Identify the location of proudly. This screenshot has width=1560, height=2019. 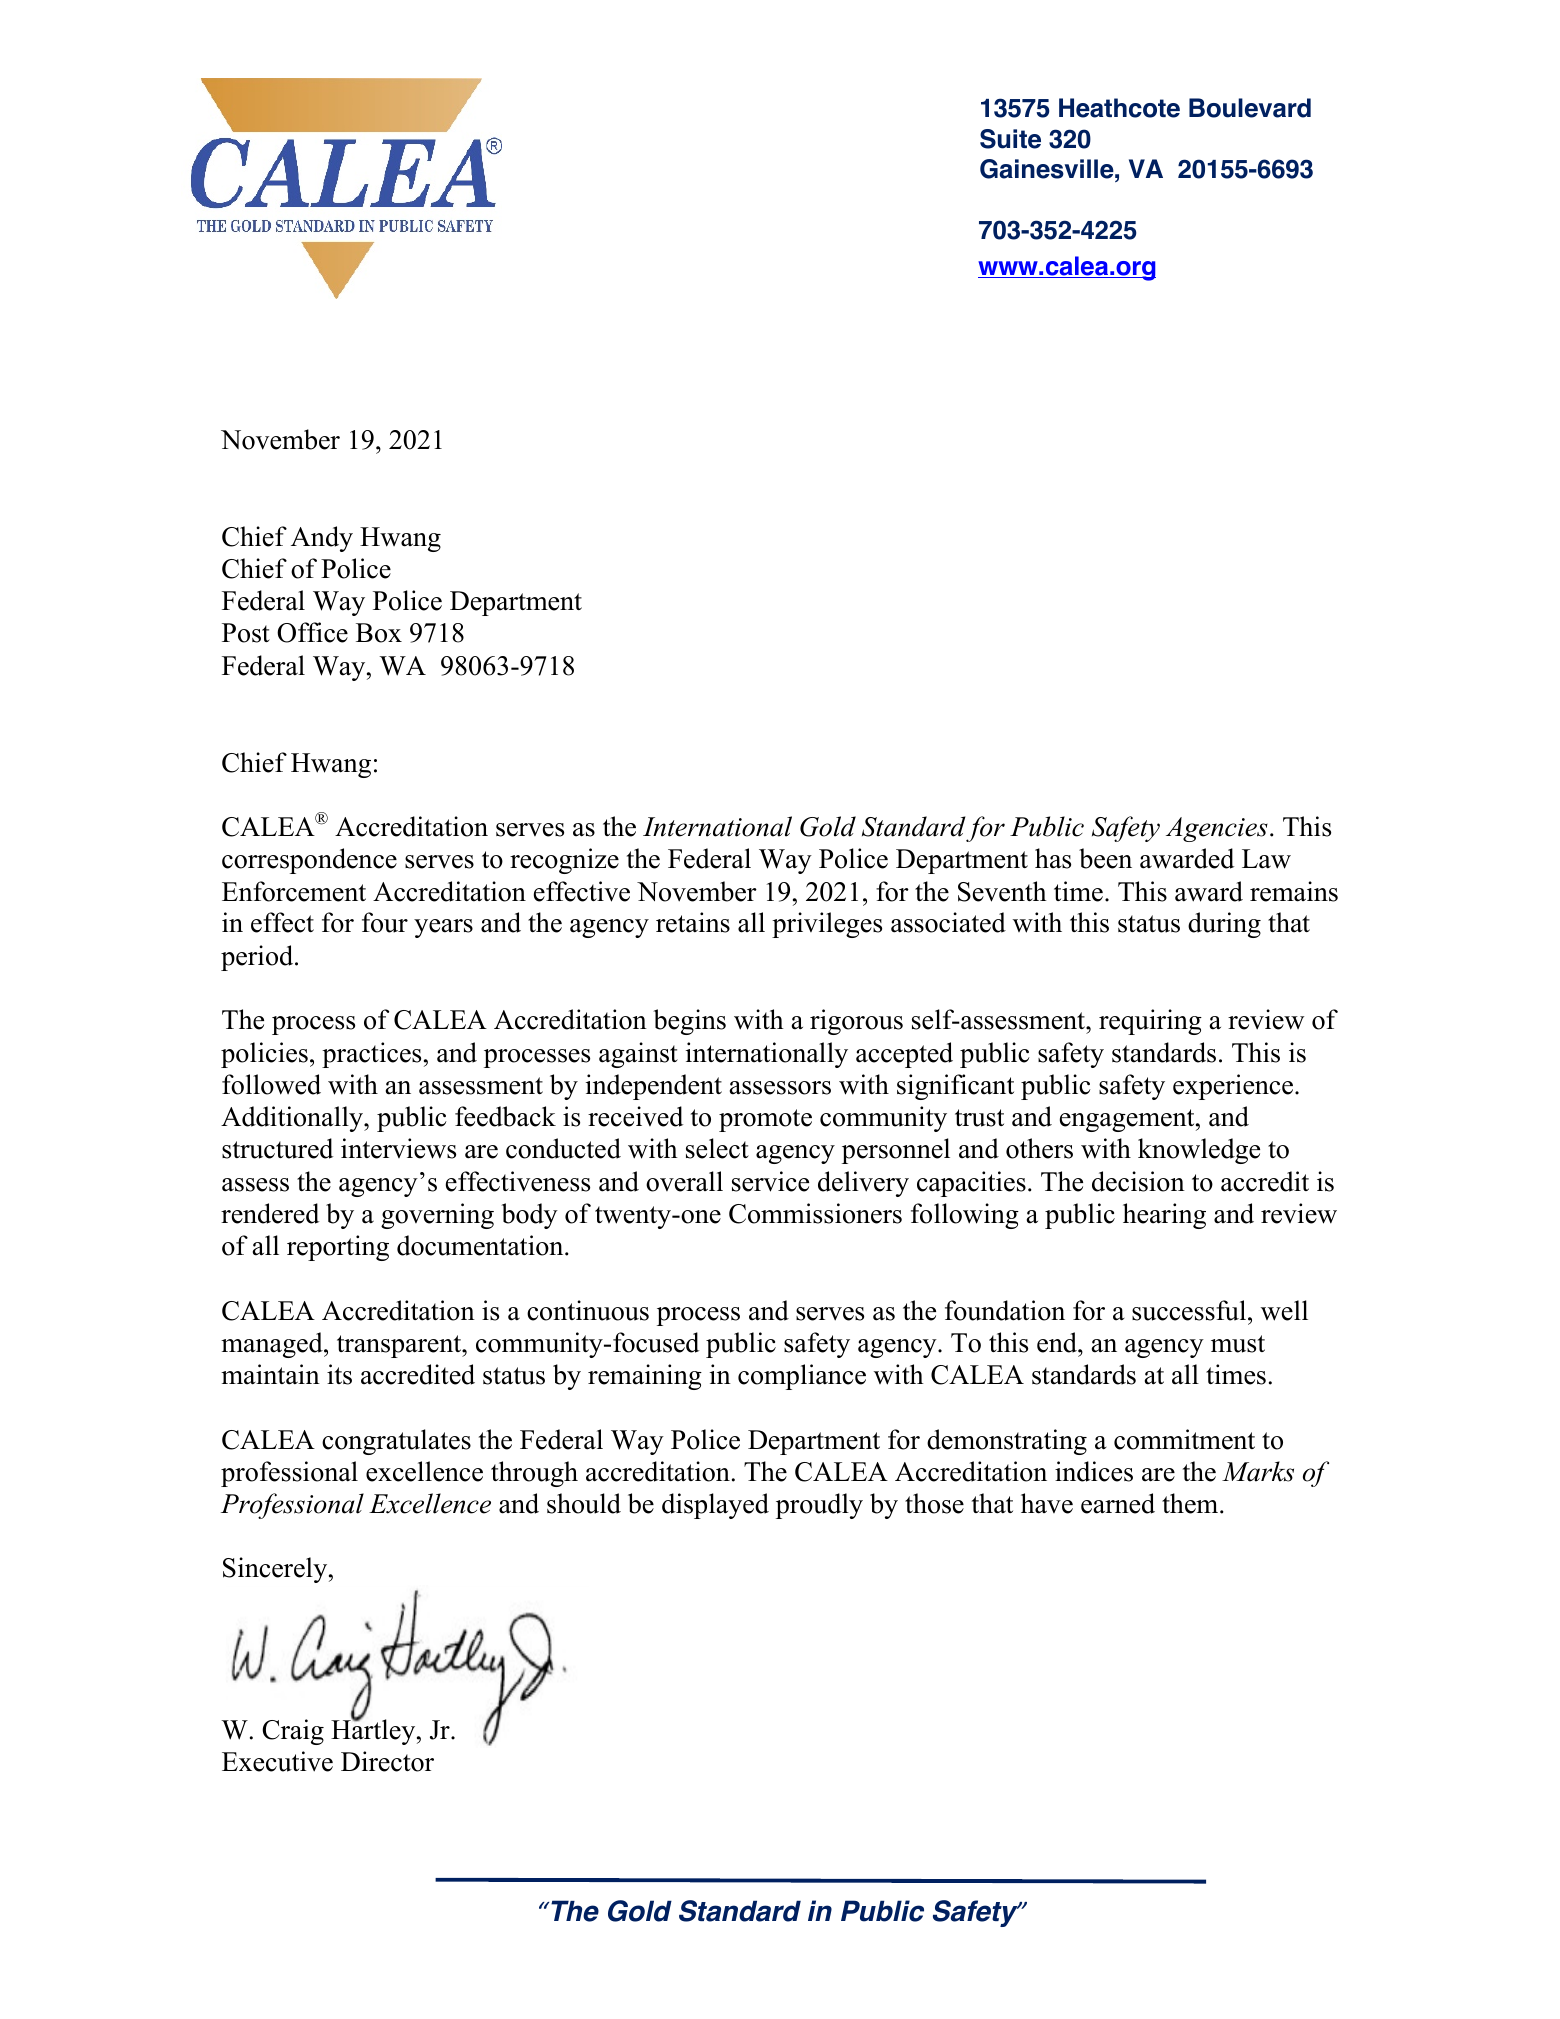
(819, 1506).
